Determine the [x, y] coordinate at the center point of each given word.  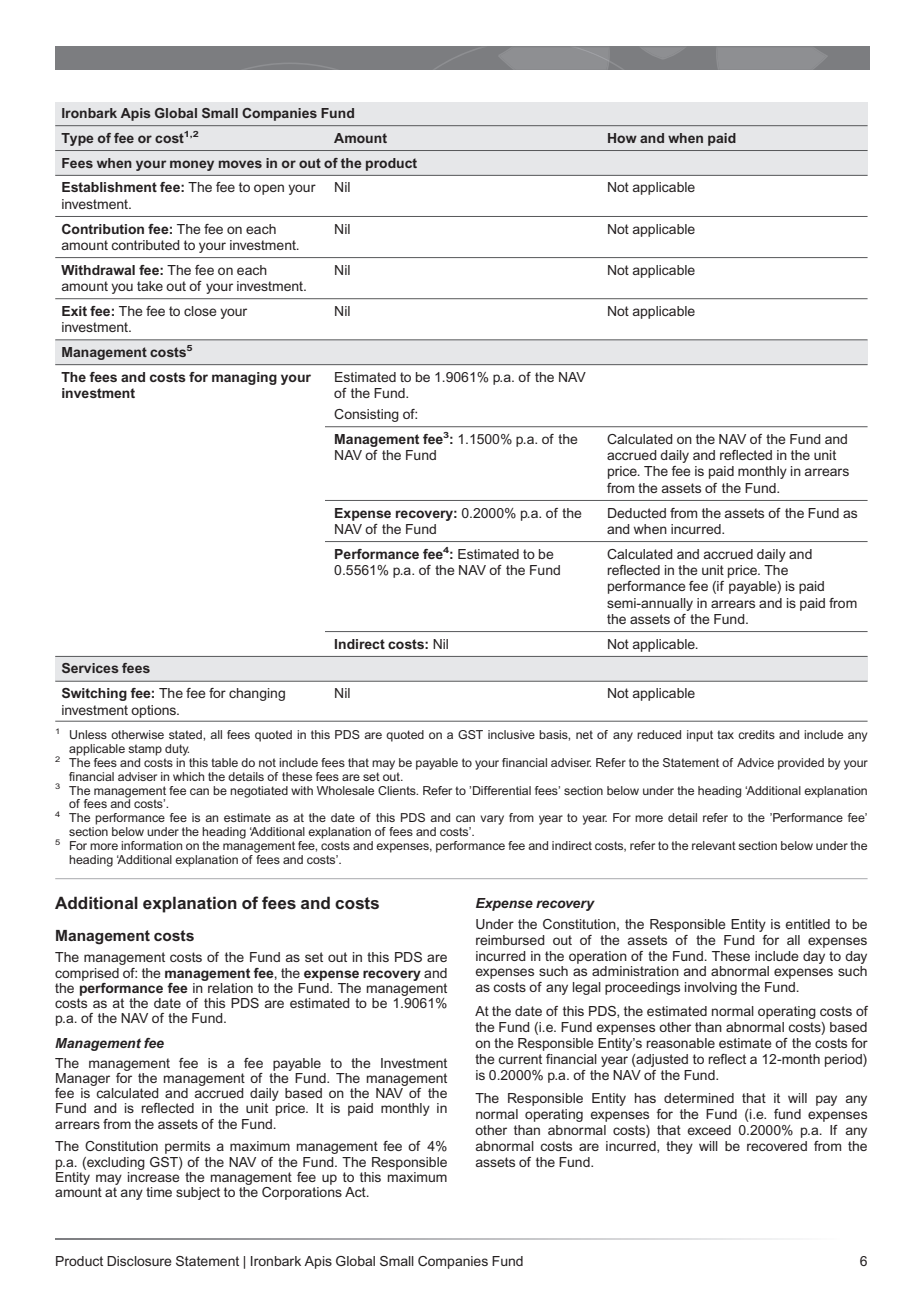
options [155, 711]
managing [244, 378]
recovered [777, 1146]
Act [356, 1192]
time [159, 1192]
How [622, 138]
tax [725, 734]
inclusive [511, 734]
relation [230, 988]
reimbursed [510, 940]
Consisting [366, 415]
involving [711, 988]
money [192, 165]
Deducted [637, 513]
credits [756, 734]
